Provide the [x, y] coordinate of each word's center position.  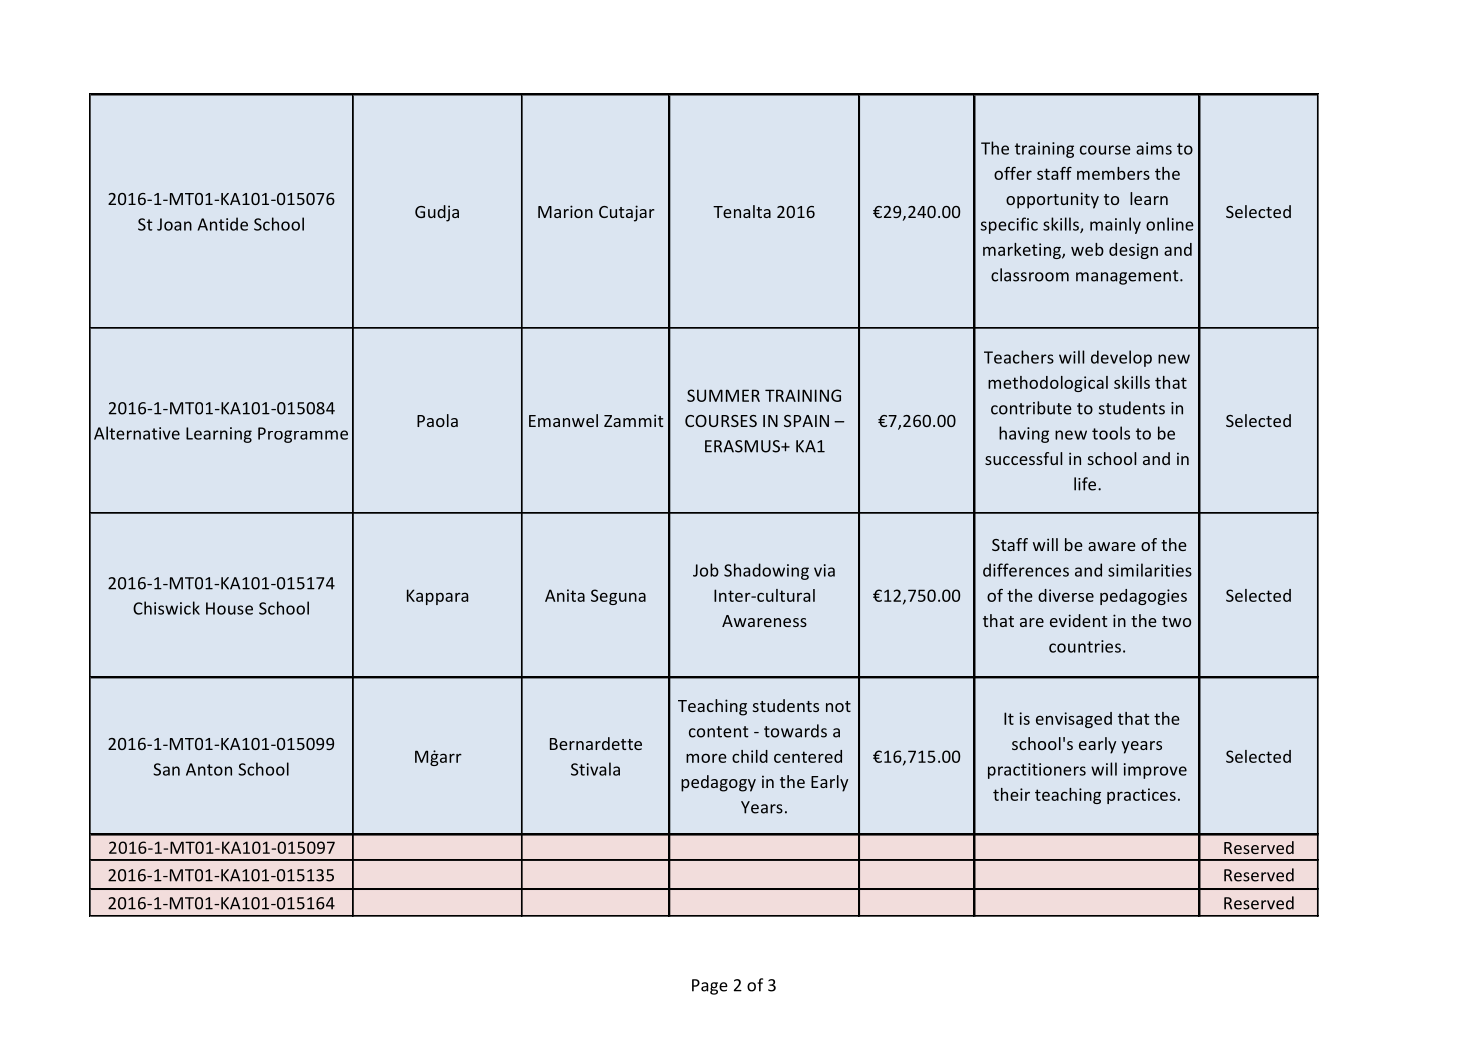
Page [710, 987]
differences [1026, 570]
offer [1013, 173]
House [229, 608]
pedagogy [718, 783]
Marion [565, 211]
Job [706, 570]
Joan [174, 224]
